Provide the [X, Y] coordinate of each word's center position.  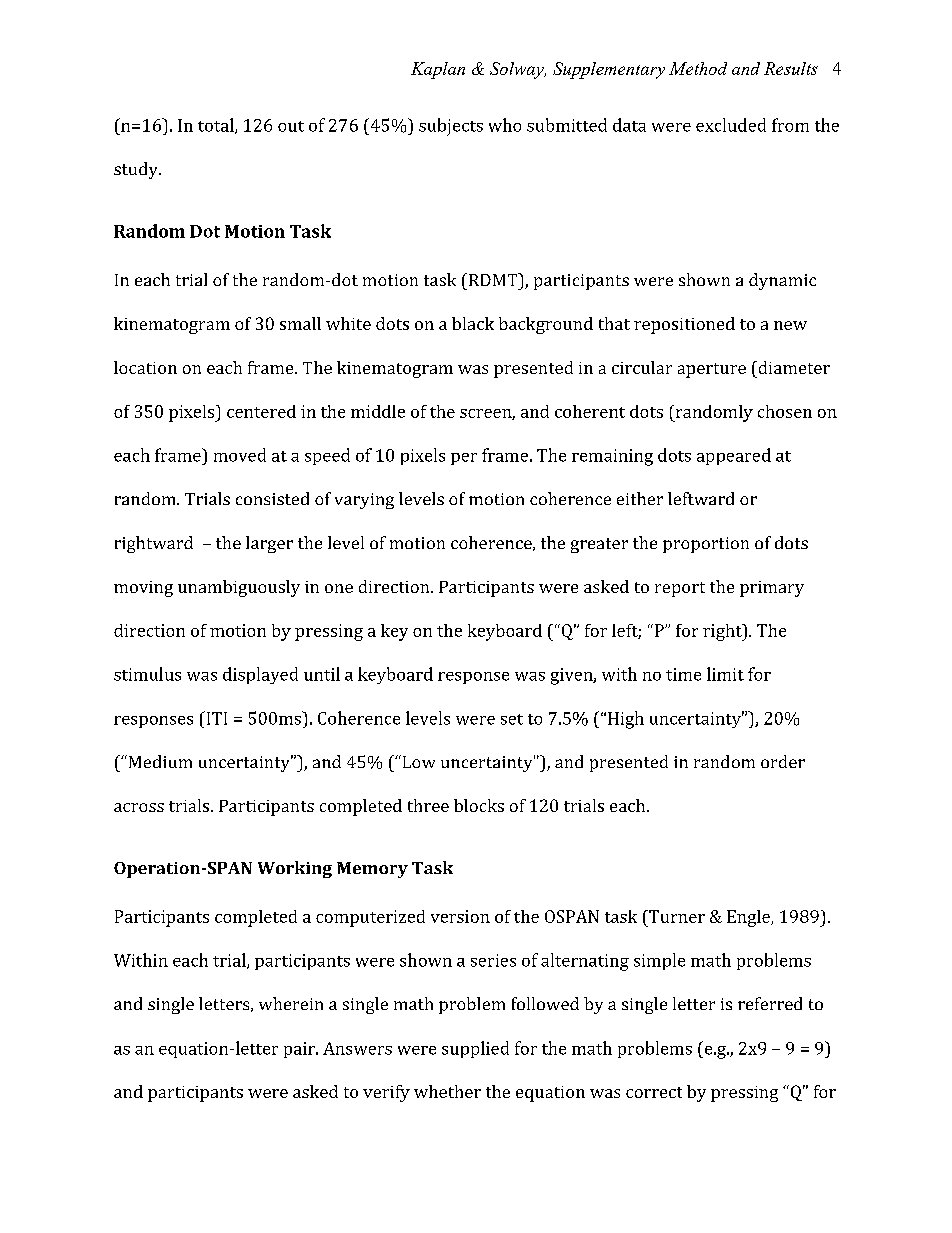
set [512, 719]
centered [261, 411]
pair [300, 1050]
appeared [734, 456]
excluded [731, 125]
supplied [475, 1049]
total [217, 126]
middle [378, 411]
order [783, 761]
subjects [451, 127]
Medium [159, 761]
